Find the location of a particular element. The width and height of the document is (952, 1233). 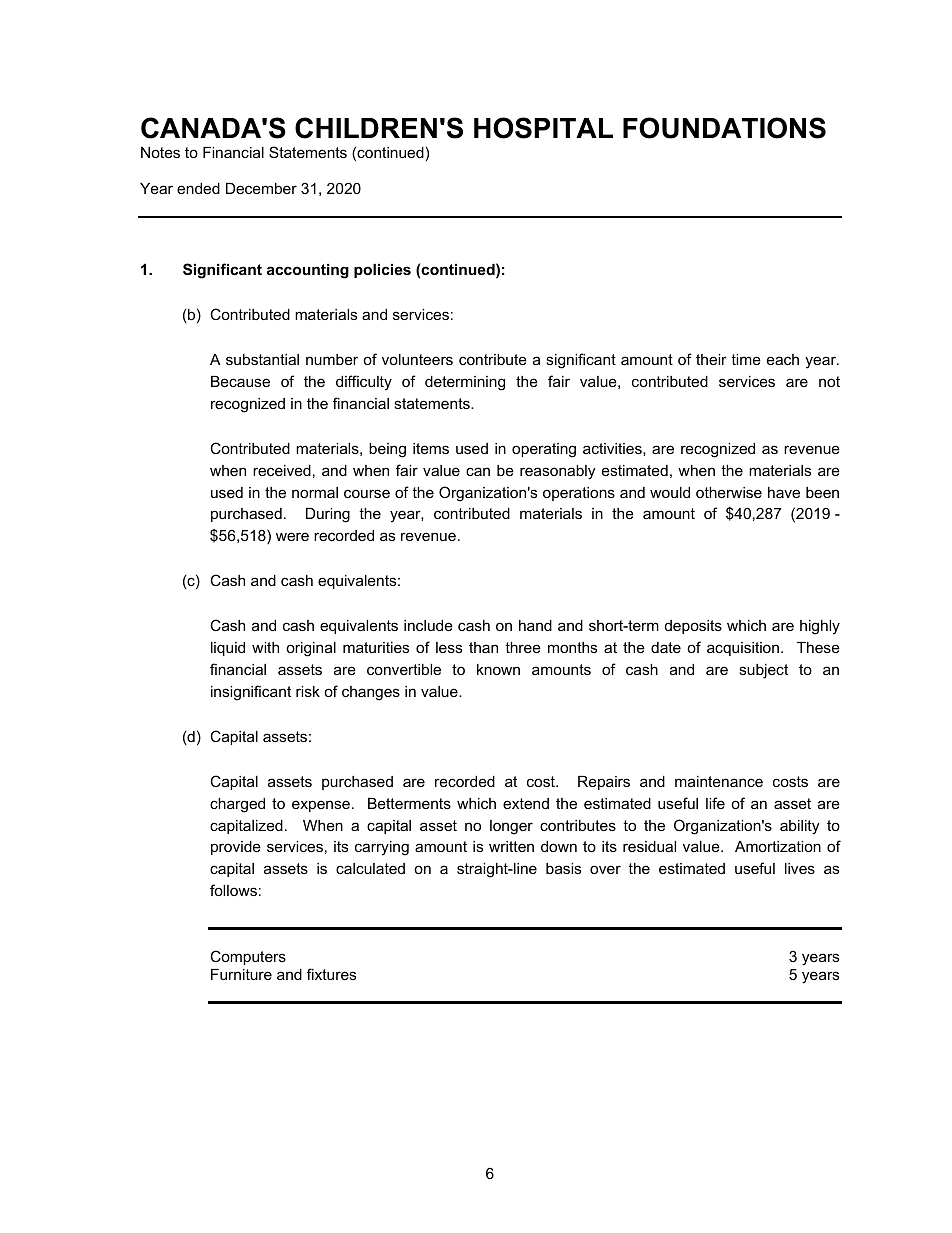

FOUNDATIONS is located at coordinates (724, 128).
